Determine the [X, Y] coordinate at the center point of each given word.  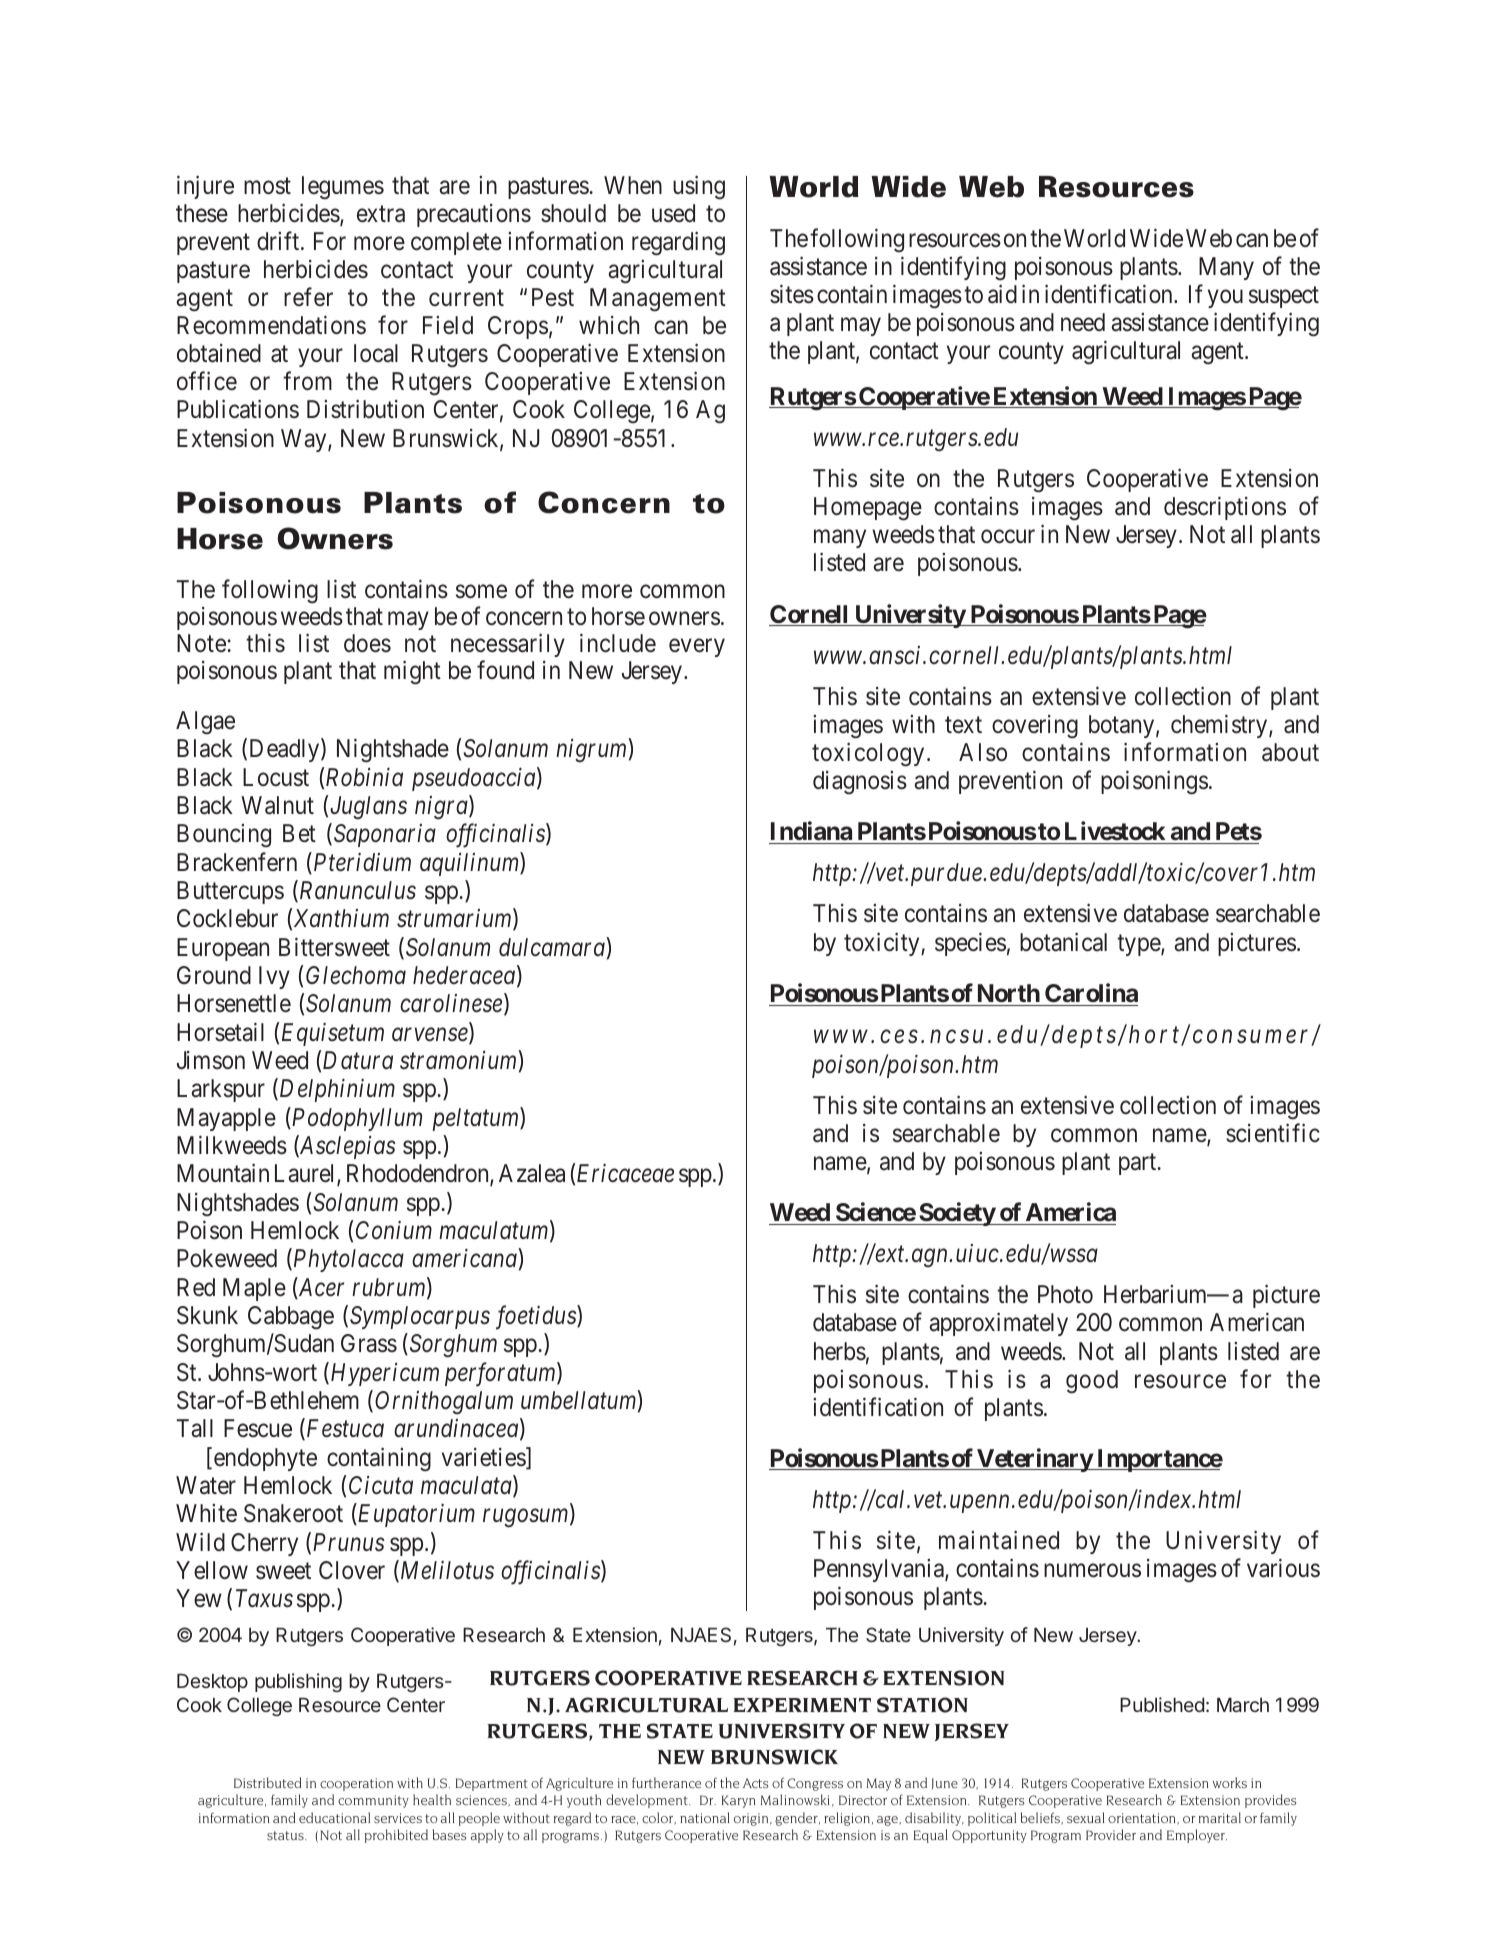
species [970, 944]
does [367, 643]
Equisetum [333, 1034]
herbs [840, 1351]
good [1092, 1382]
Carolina [1090, 994]
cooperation [356, 1784]
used [673, 213]
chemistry [1220, 726]
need [1083, 322]
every [697, 647]
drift [279, 241]
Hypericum [383, 1374]
